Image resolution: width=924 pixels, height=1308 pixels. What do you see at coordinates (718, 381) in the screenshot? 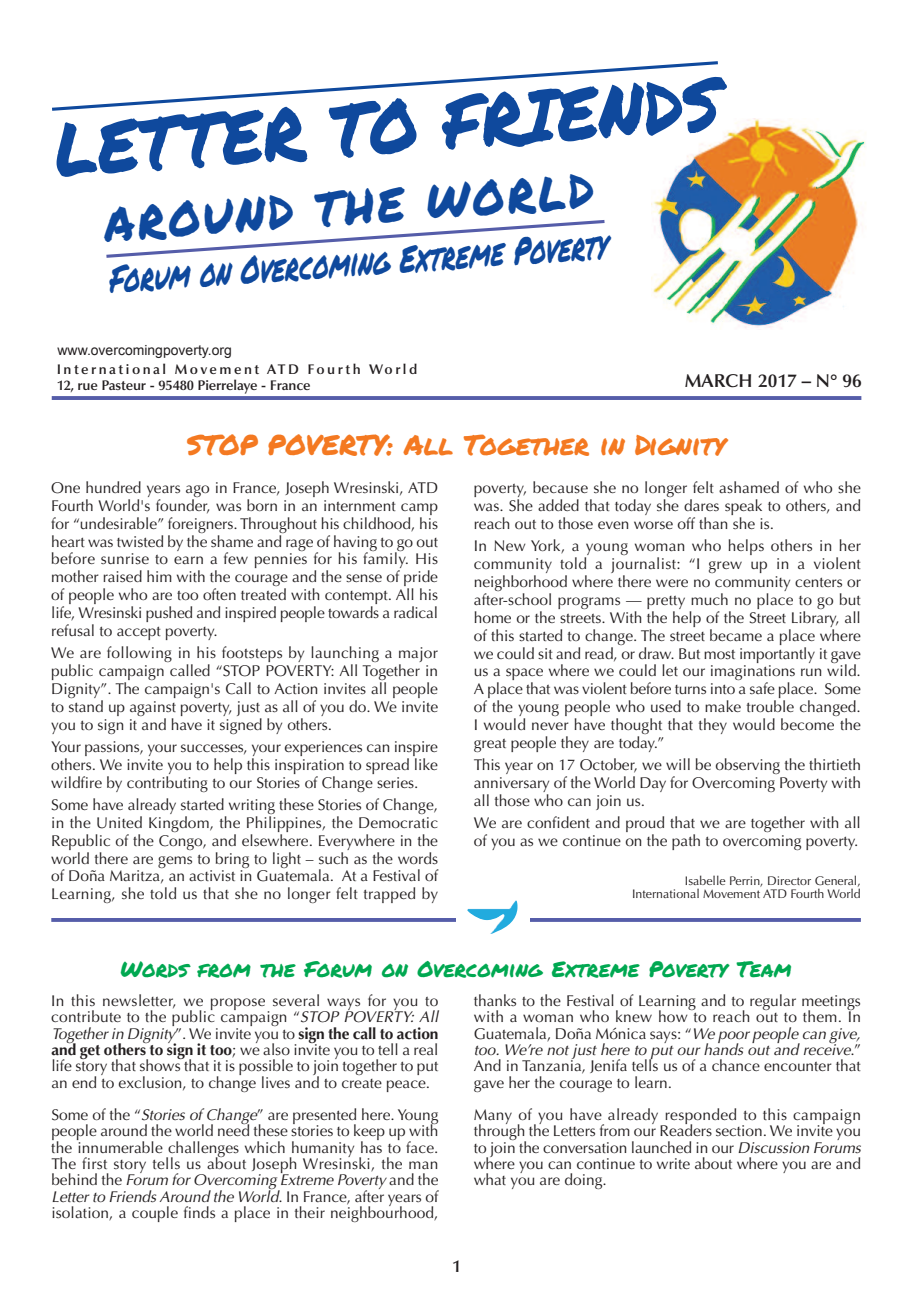
I see `MARCH` at bounding box center [718, 381].
